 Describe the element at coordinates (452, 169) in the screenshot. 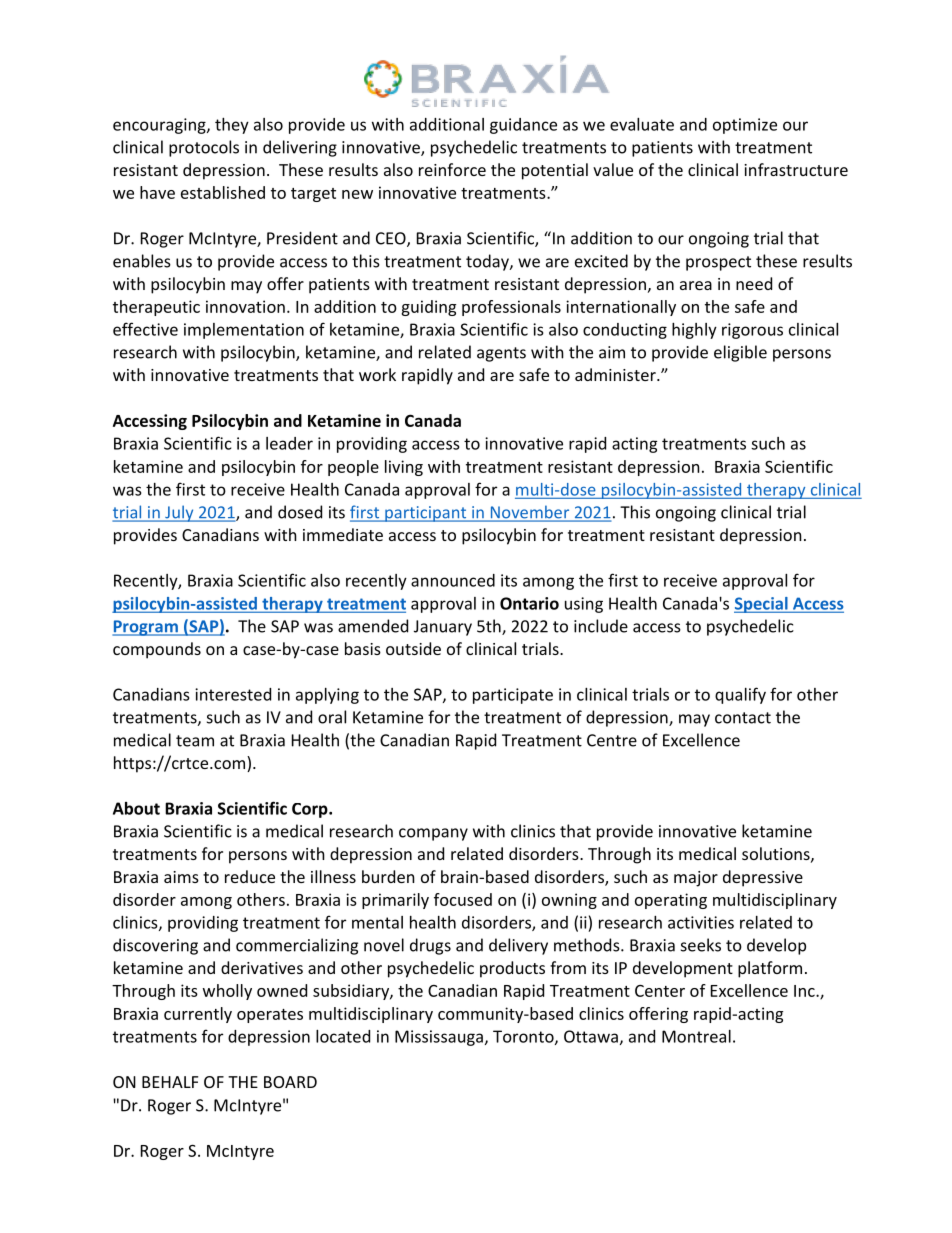

I see `reinforce` at that location.
